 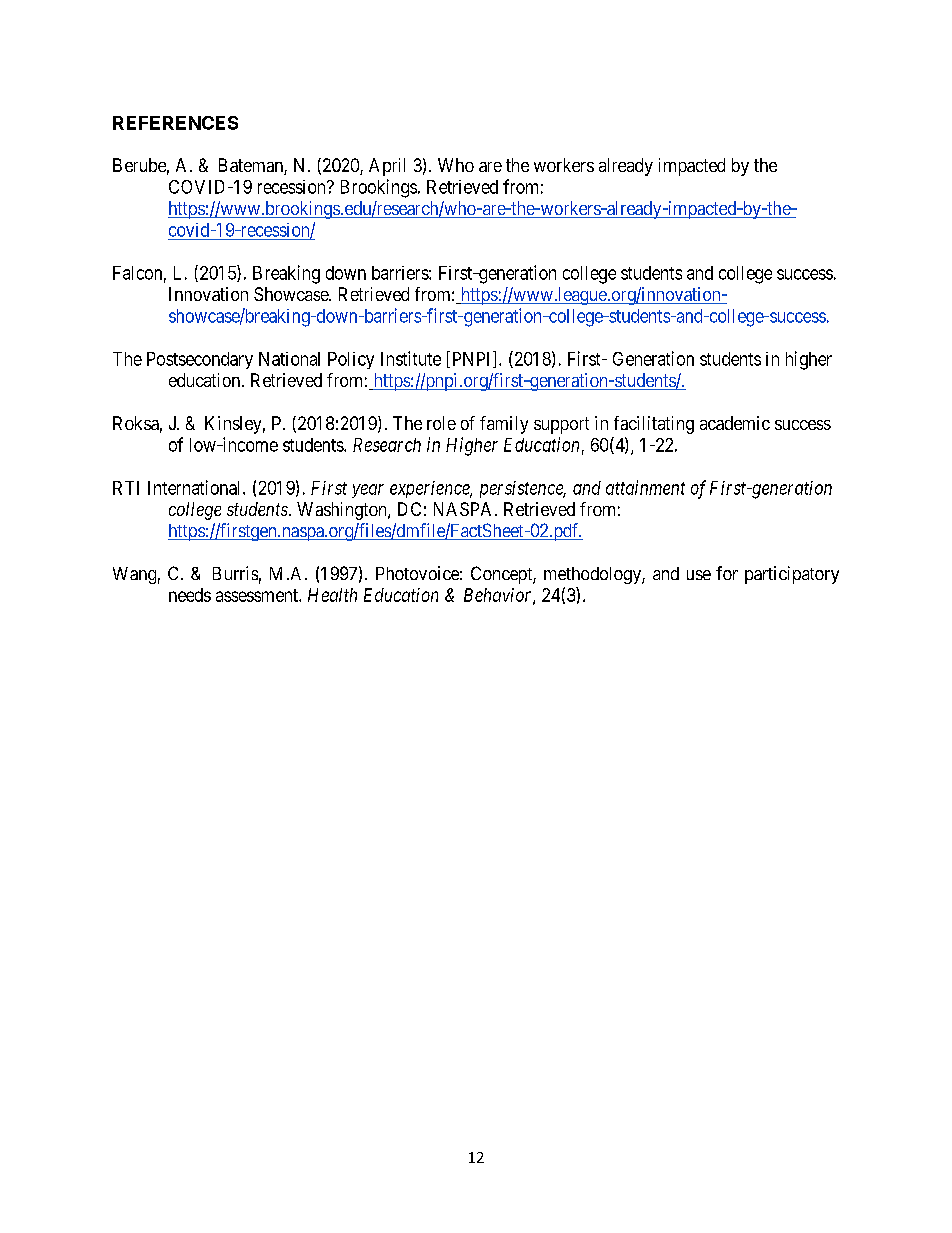 What do you see at coordinates (175, 123) in the screenshot?
I see `REFERENCES` at bounding box center [175, 123].
